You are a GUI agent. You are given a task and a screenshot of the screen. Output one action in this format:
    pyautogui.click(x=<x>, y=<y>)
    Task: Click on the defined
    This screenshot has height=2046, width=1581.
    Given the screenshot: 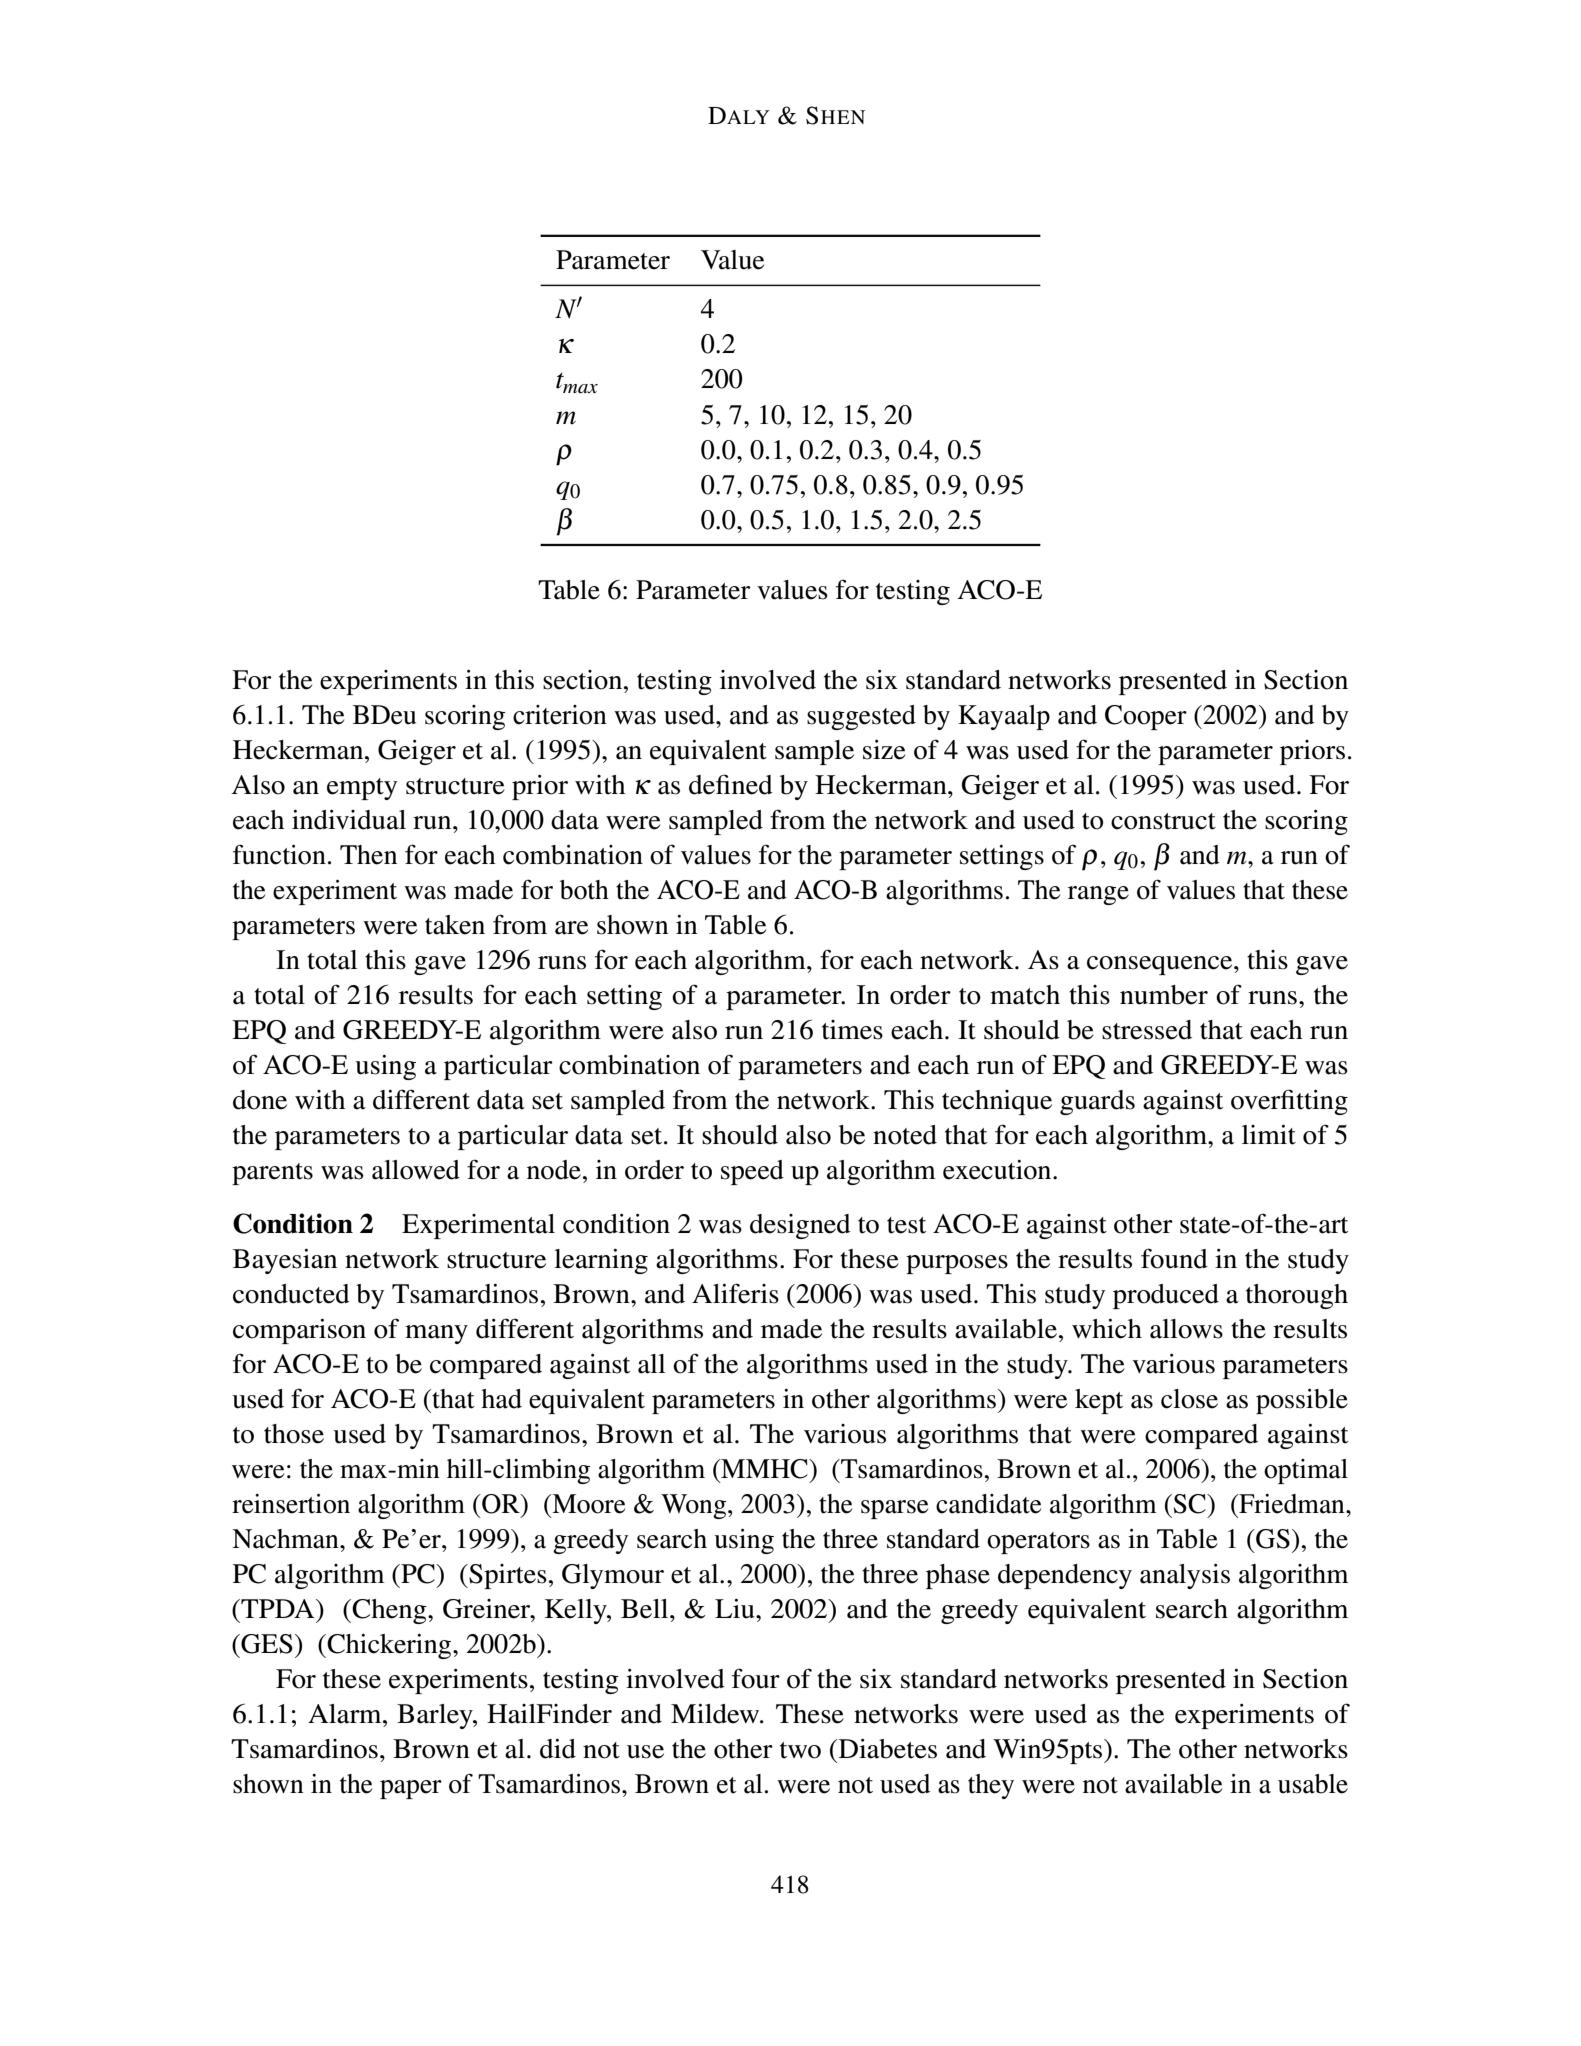 What is the action you would take?
    pyautogui.click(x=731, y=784)
